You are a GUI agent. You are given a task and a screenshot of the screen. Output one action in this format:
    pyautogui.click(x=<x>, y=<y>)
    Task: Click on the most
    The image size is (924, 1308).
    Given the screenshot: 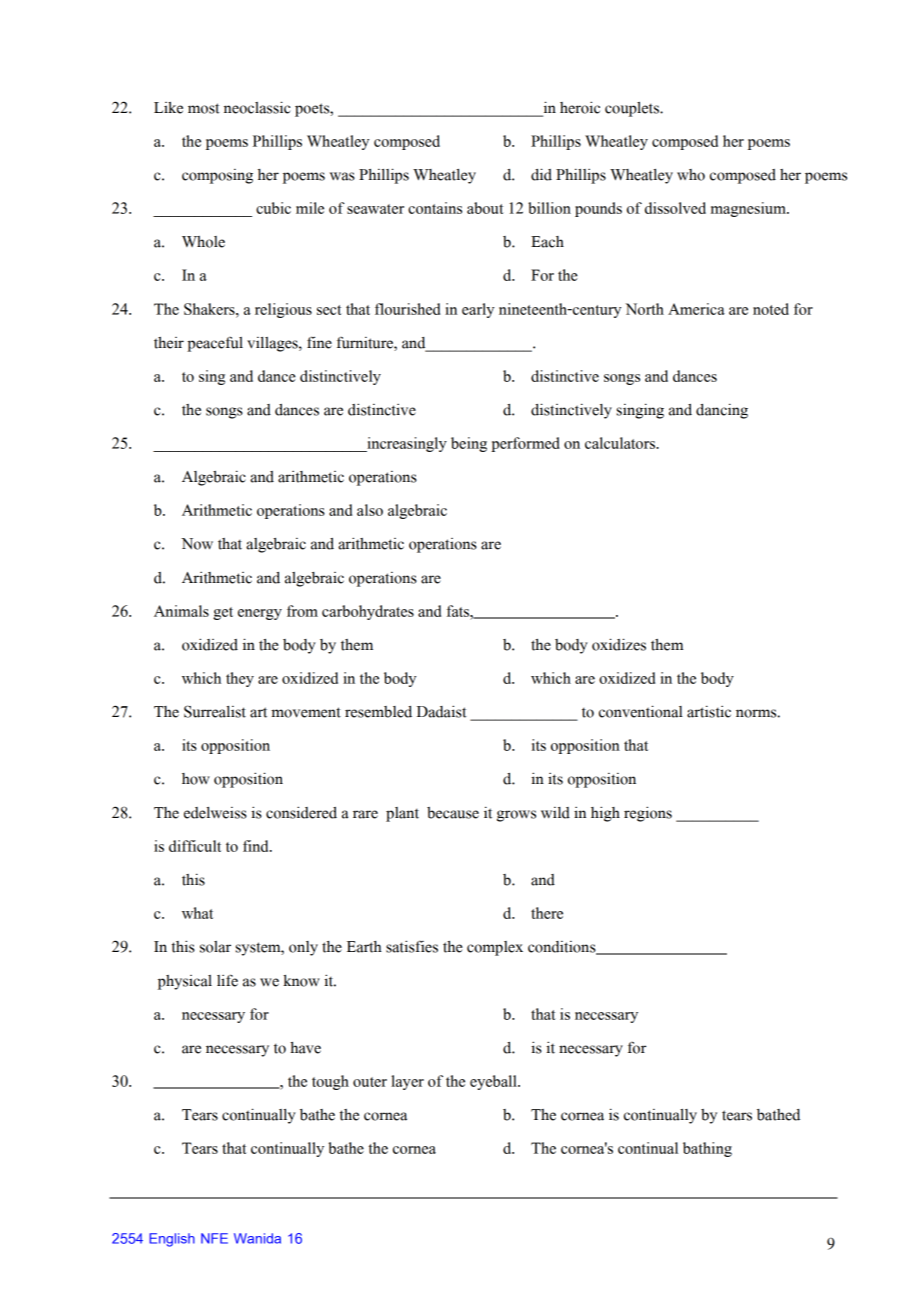 What is the action you would take?
    pyautogui.click(x=204, y=108)
